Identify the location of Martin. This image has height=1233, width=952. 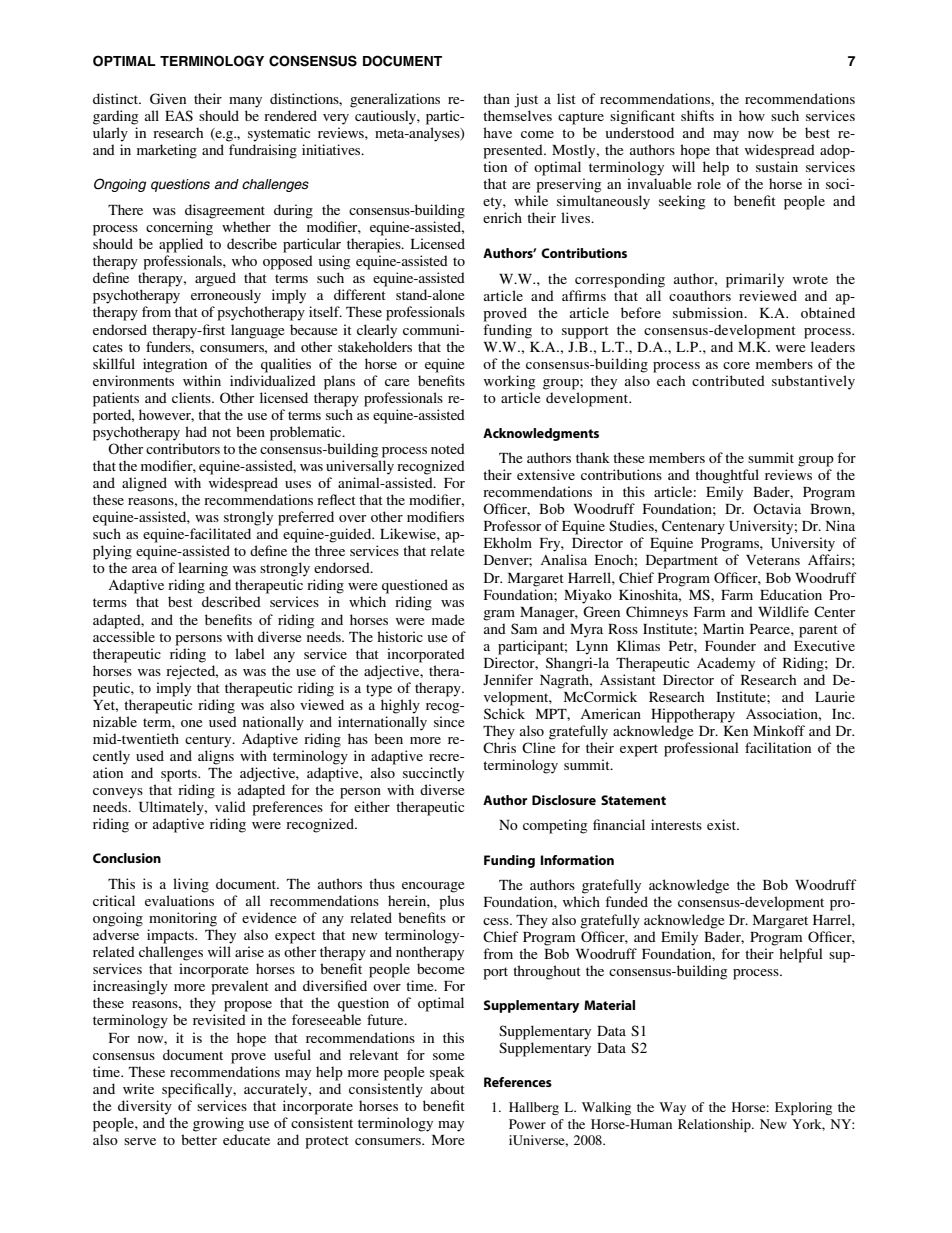
(723, 628).
